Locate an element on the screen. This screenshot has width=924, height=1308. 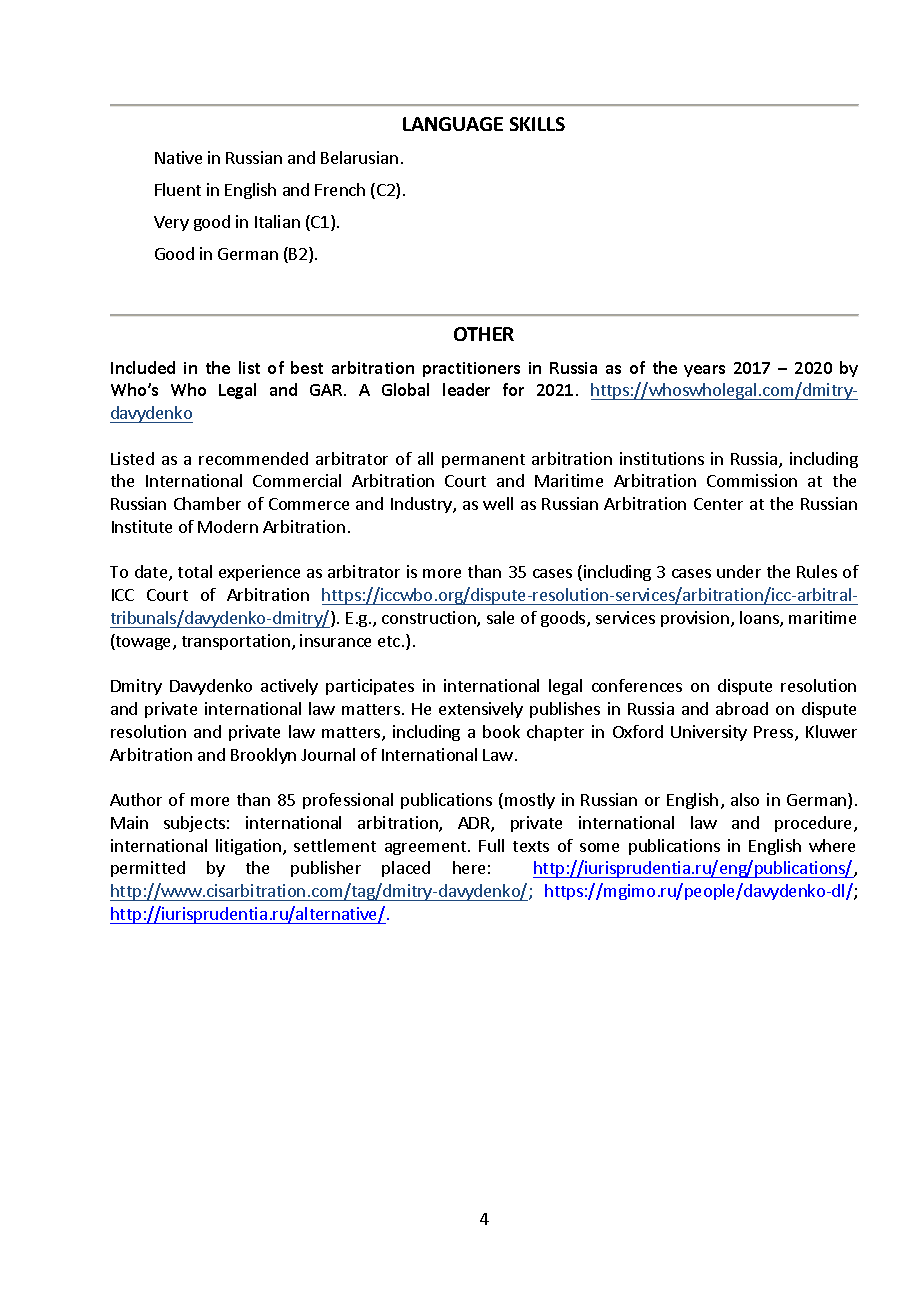
OTHER is located at coordinates (484, 334).
